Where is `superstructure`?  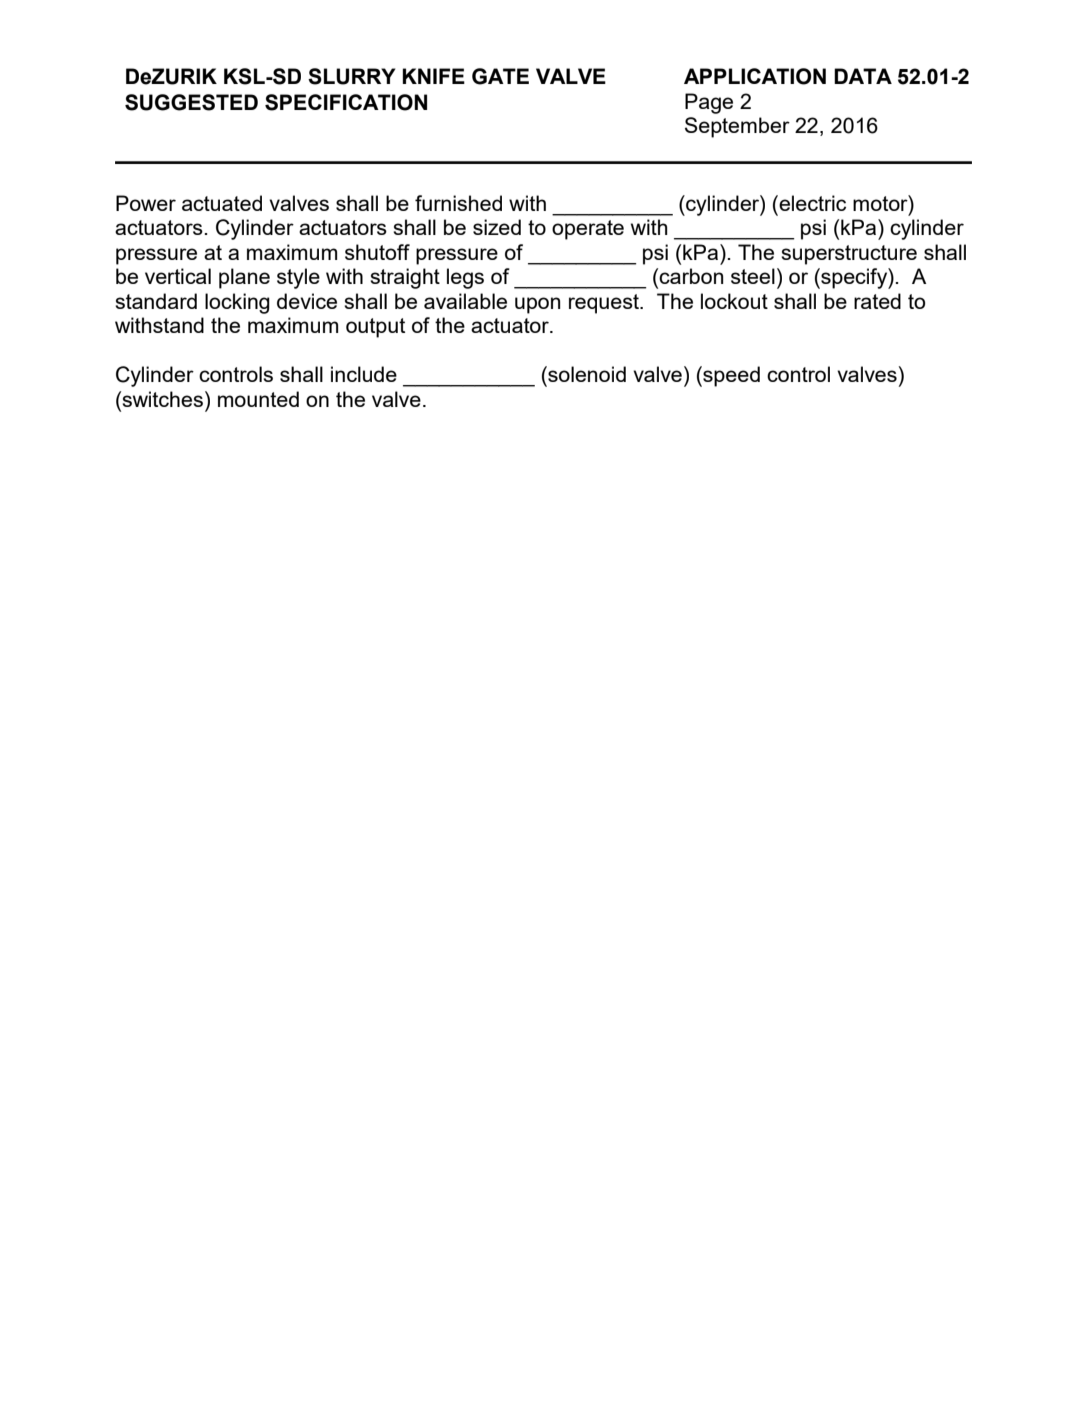
superstructure is located at coordinates (849, 255).
